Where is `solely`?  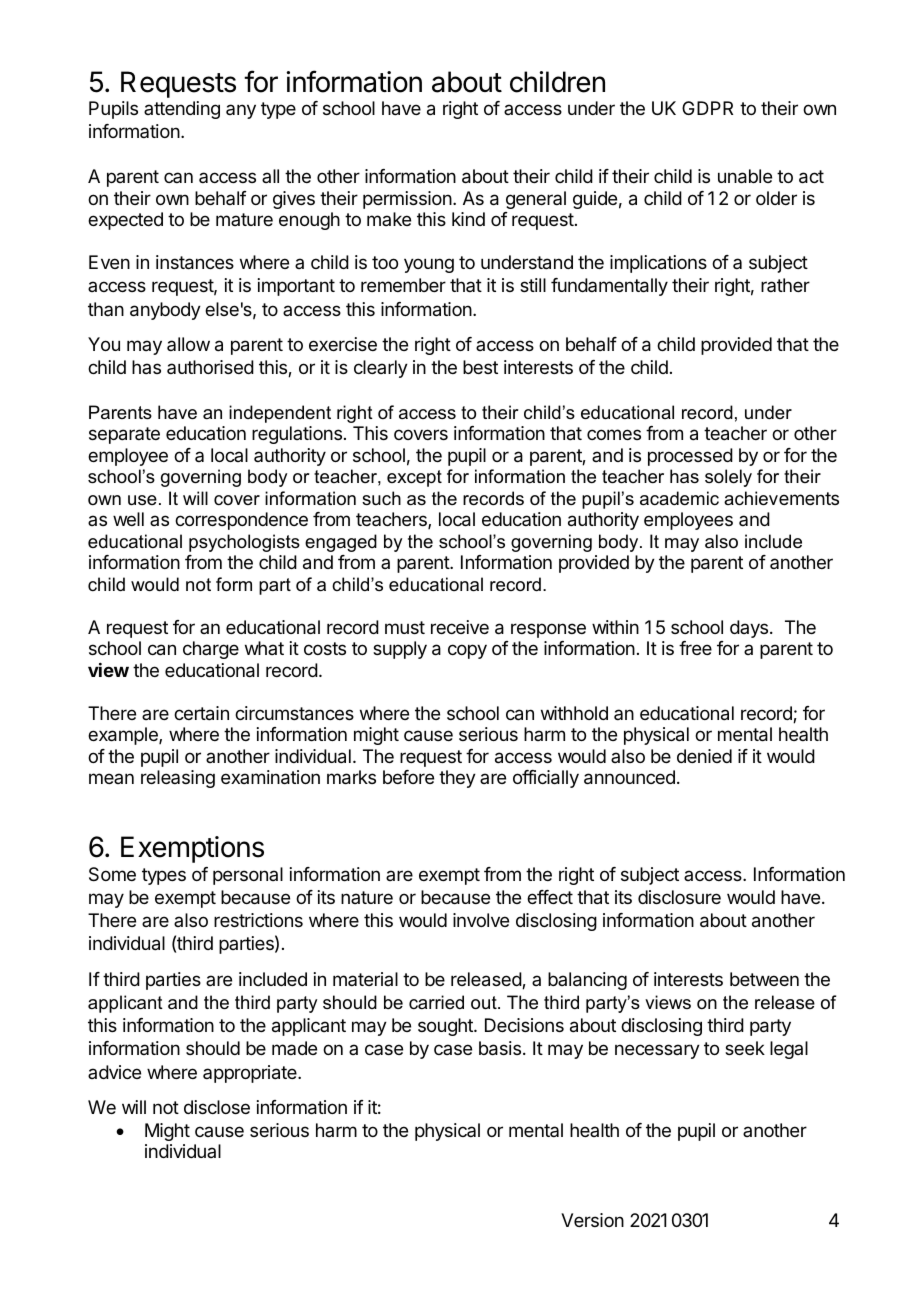 solely is located at coordinates (728, 478).
